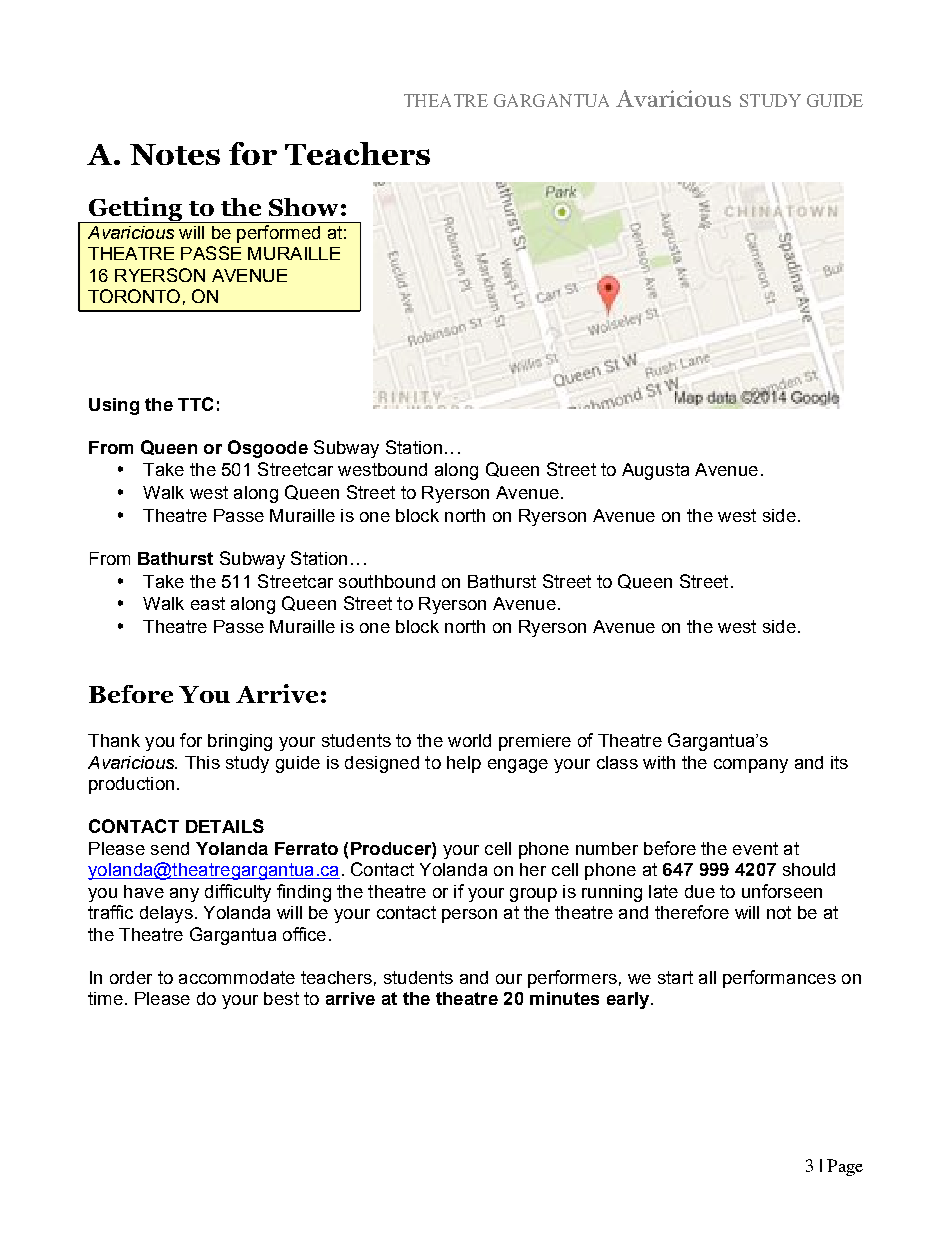 The image size is (952, 1233). Describe the element at coordinates (751, 766) in the image. I see `company` at that location.
